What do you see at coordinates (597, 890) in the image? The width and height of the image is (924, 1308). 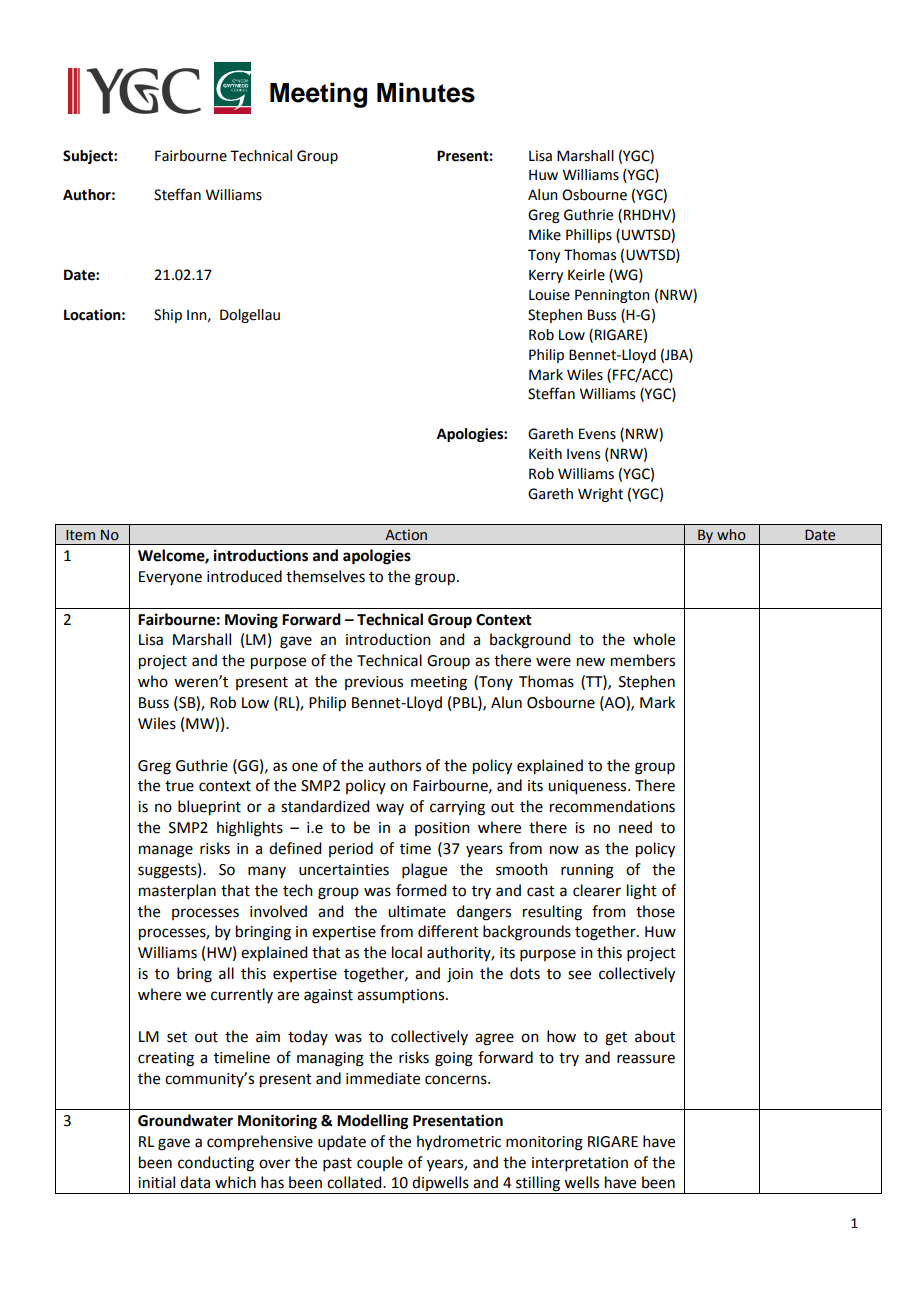 I see `clearer` at bounding box center [597, 890].
